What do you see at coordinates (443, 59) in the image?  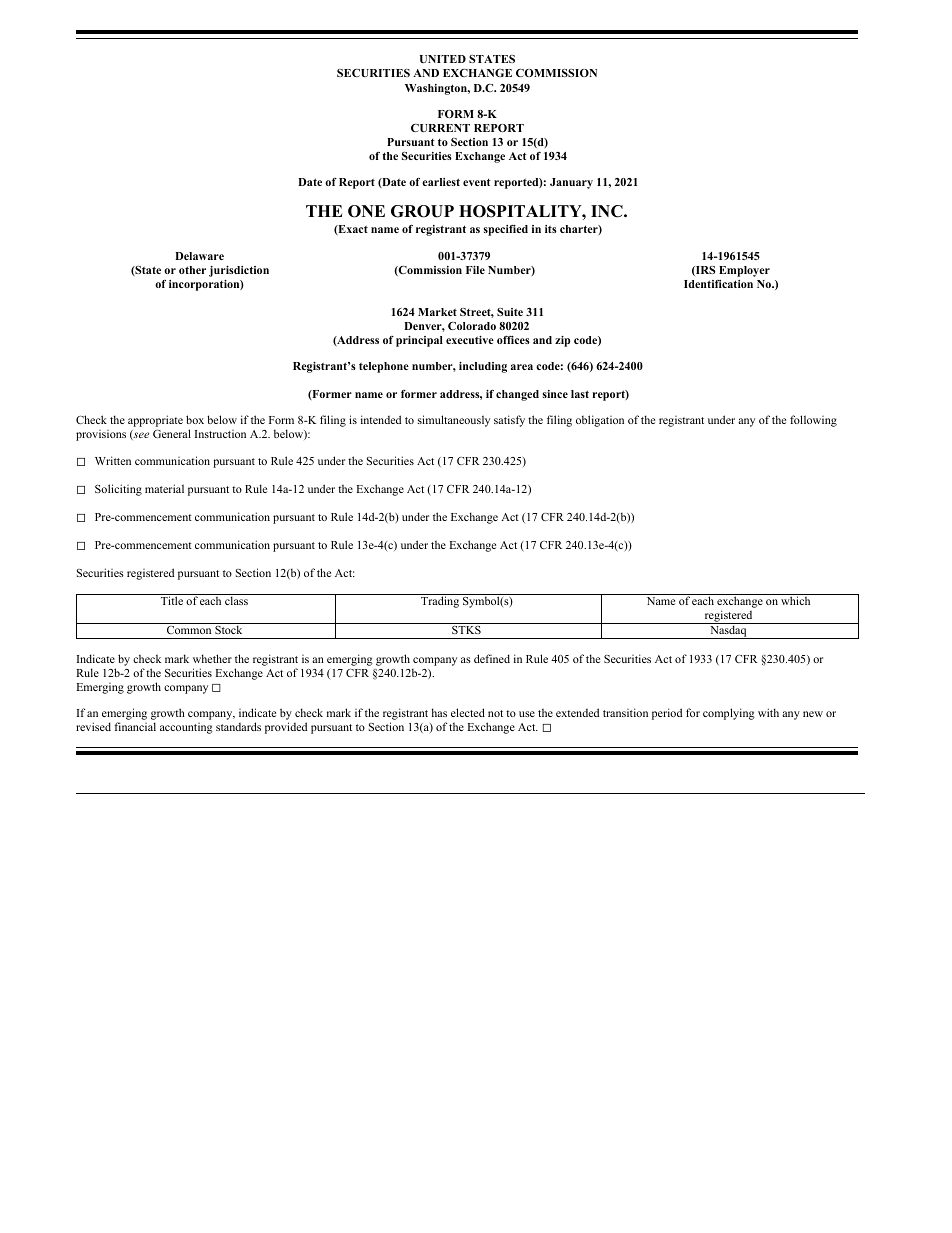 I see `UNITED` at bounding box center [443, 59].
